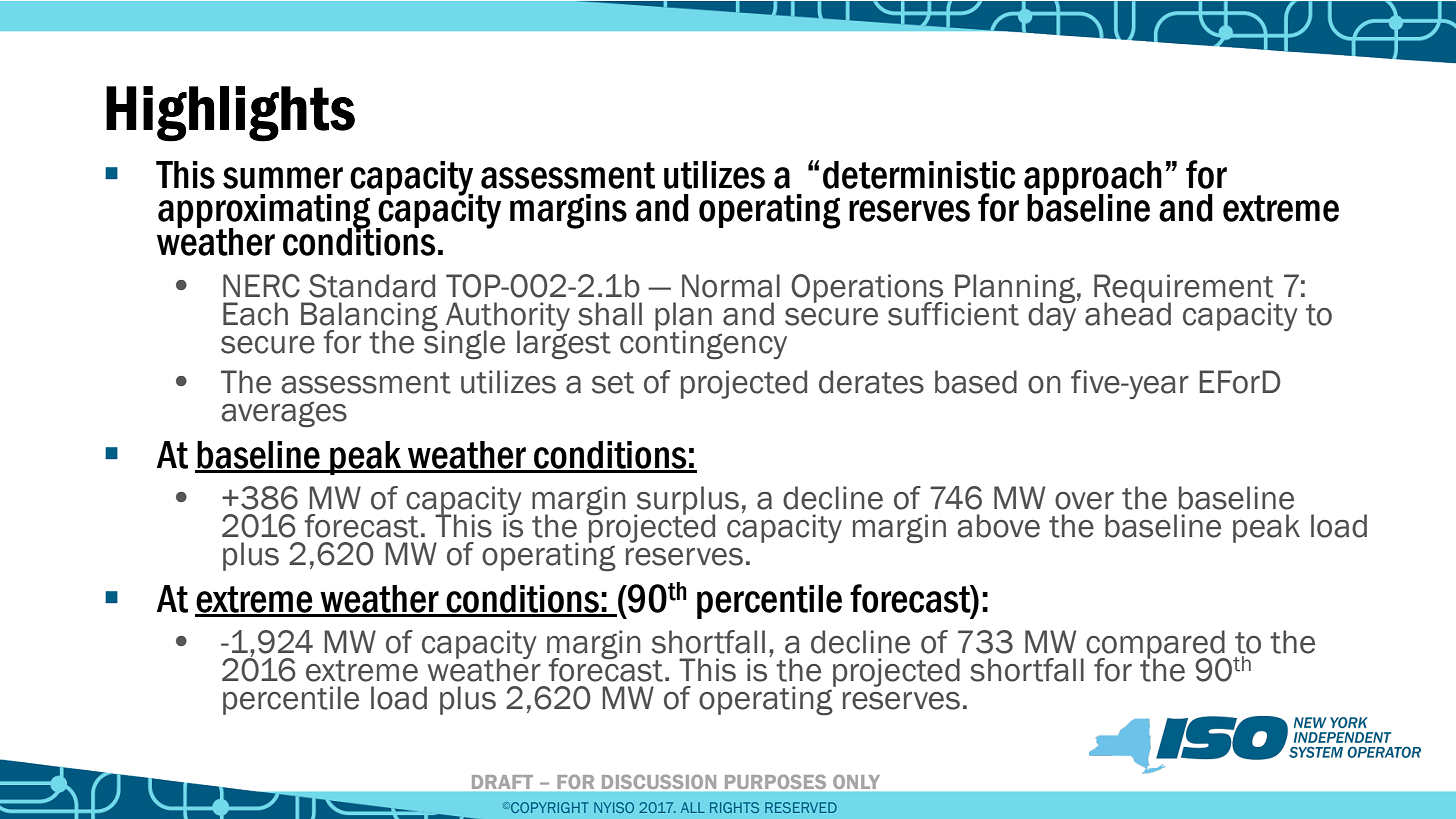  What do you see at coordinates (1084, 501) in the page?
I see `over` at bounding box center [1084, 501].
